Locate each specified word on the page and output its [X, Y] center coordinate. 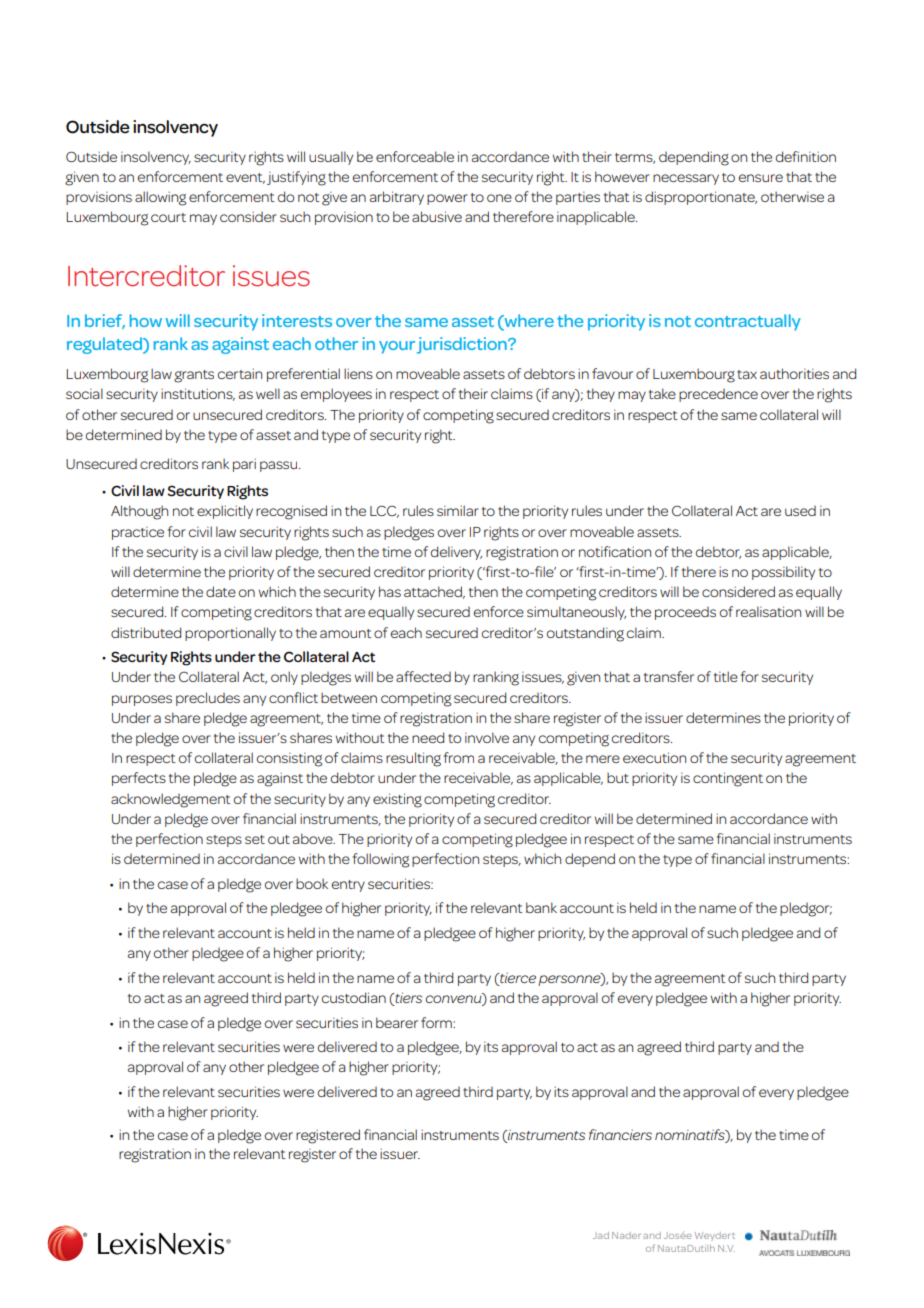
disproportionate [701, 198]
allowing [160, 198]
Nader [626, 1235]
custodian [354, 997]
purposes [142, 700]
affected [423, 676]
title [726, 676]
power [447, 199]
